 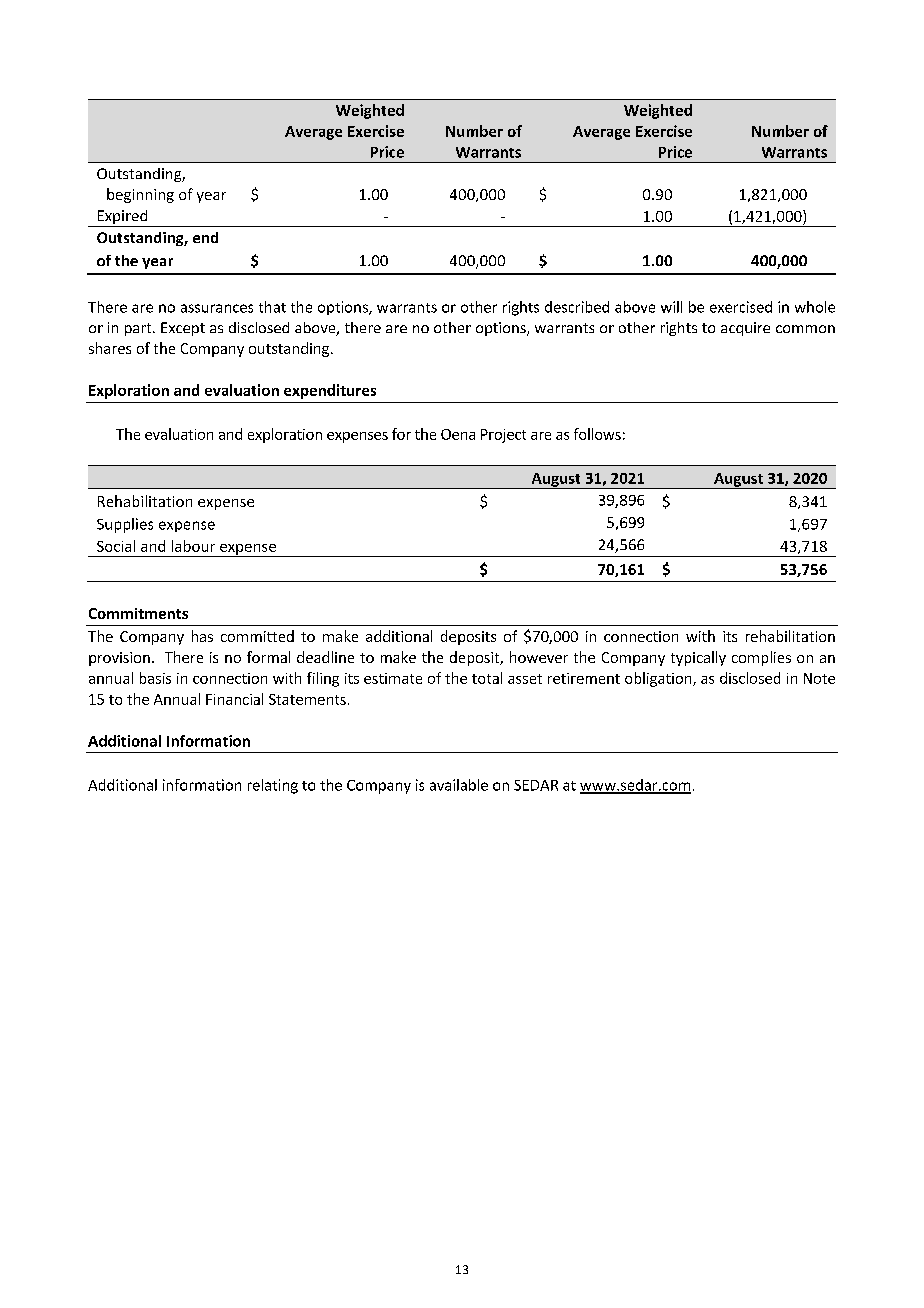 What do you see at coordinates (273, 786) in the screenshot?
I see `relating` at bounding box center [273, 786].
